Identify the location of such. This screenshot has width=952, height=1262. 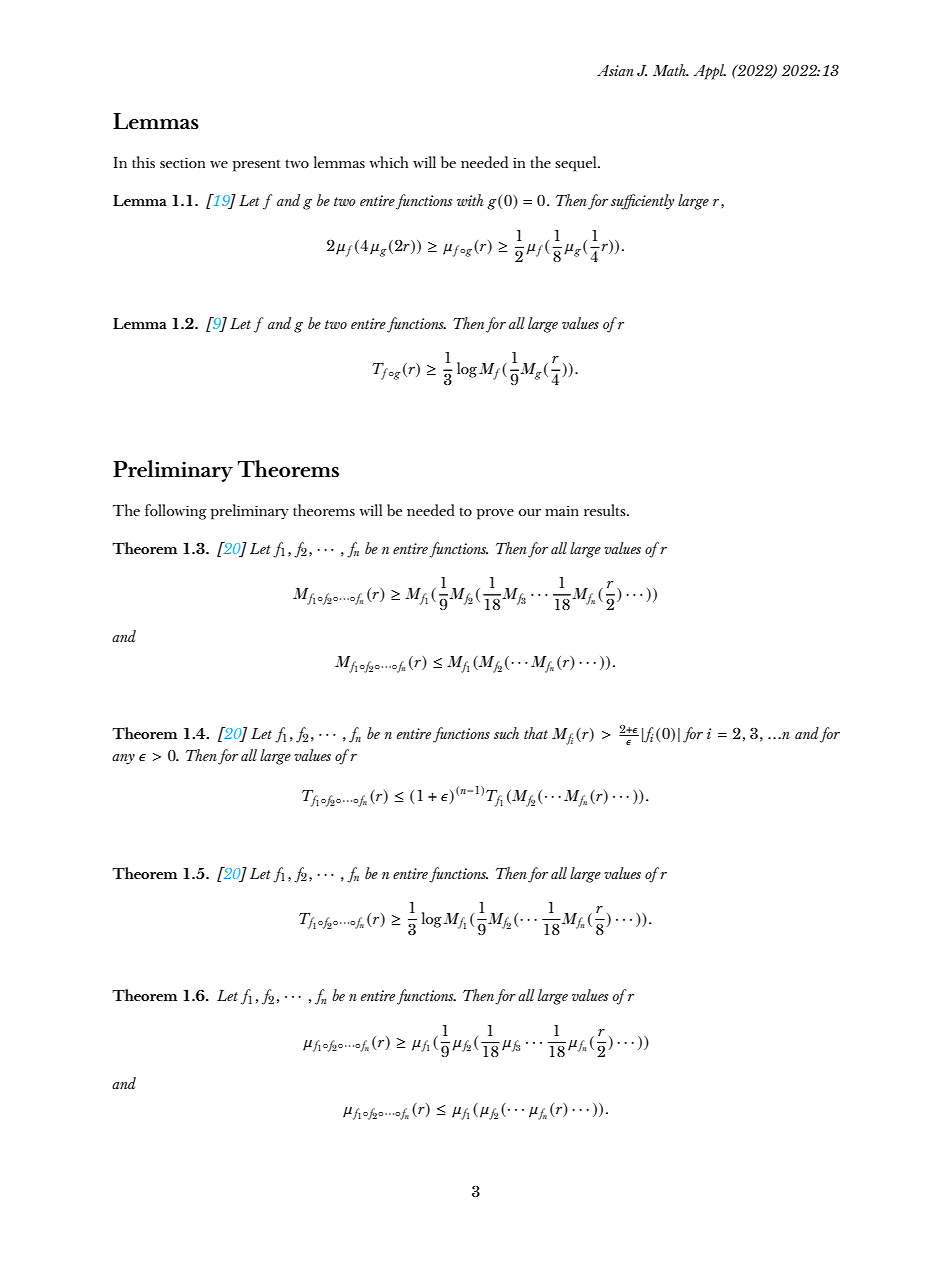
(506, 733).
